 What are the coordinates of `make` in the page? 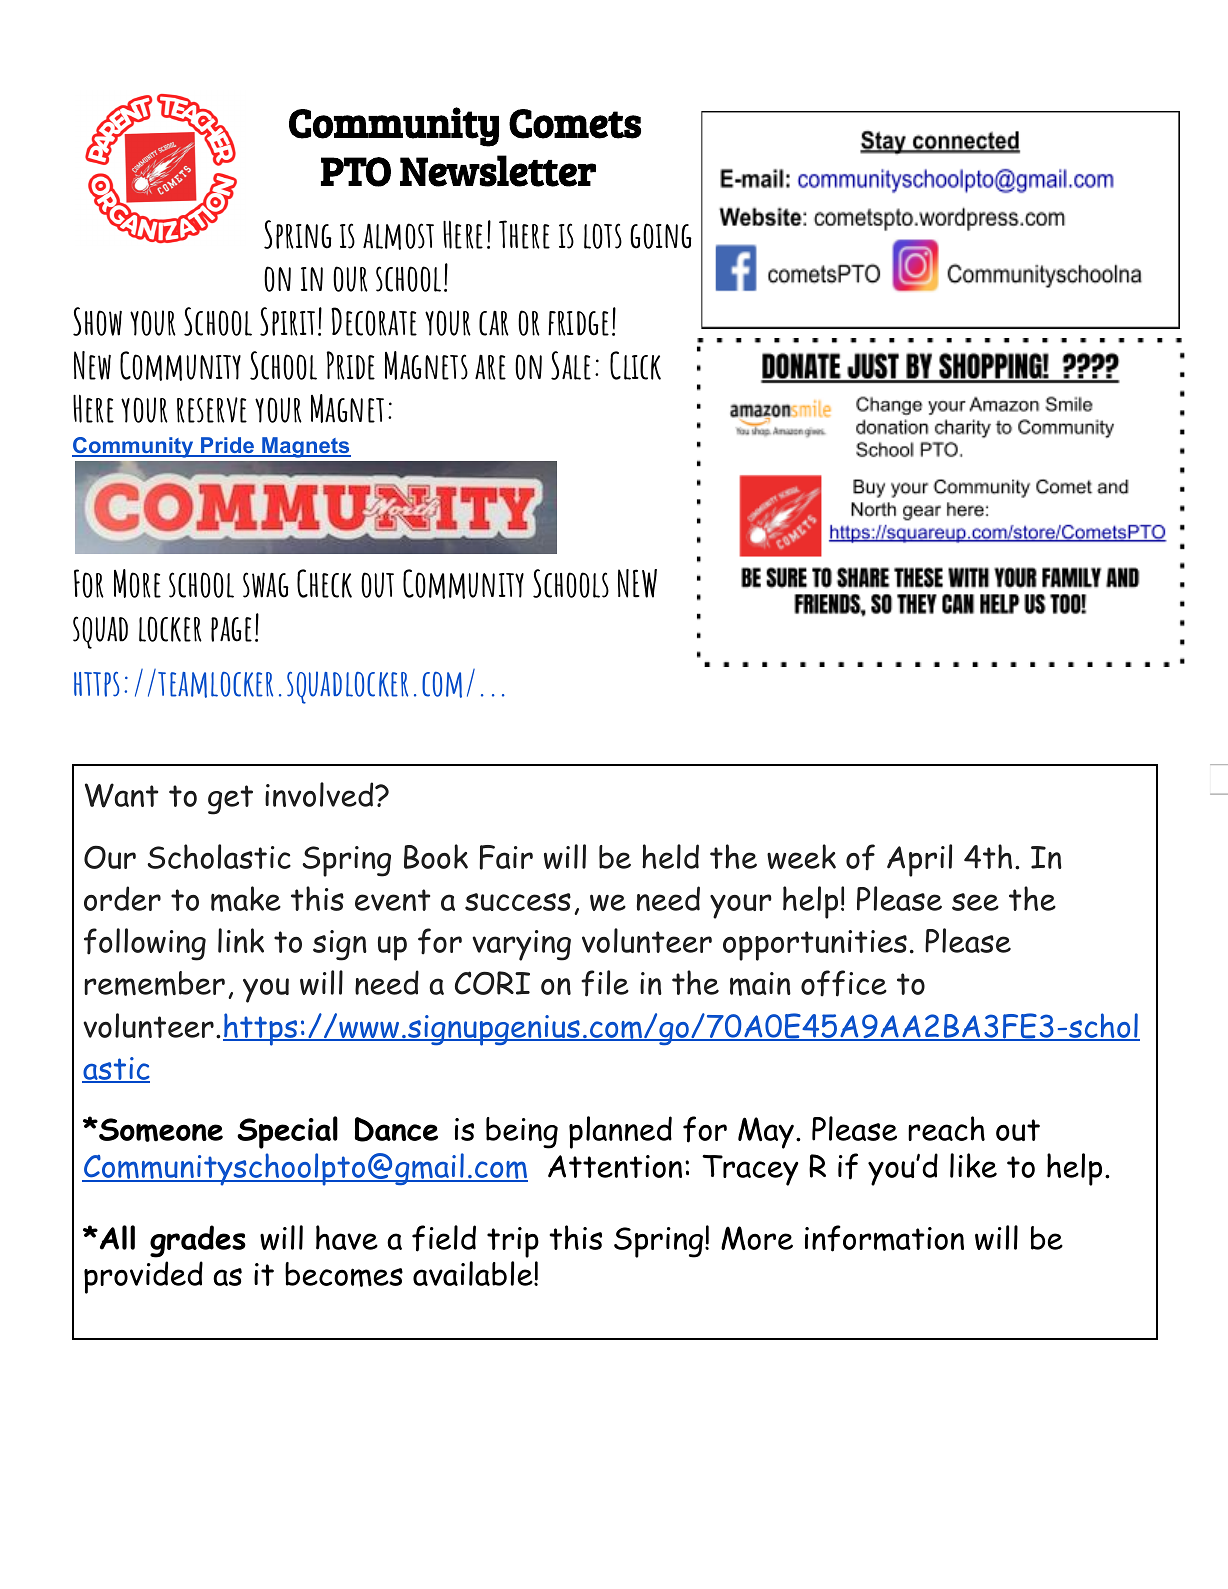 It's located at (246, 899).
